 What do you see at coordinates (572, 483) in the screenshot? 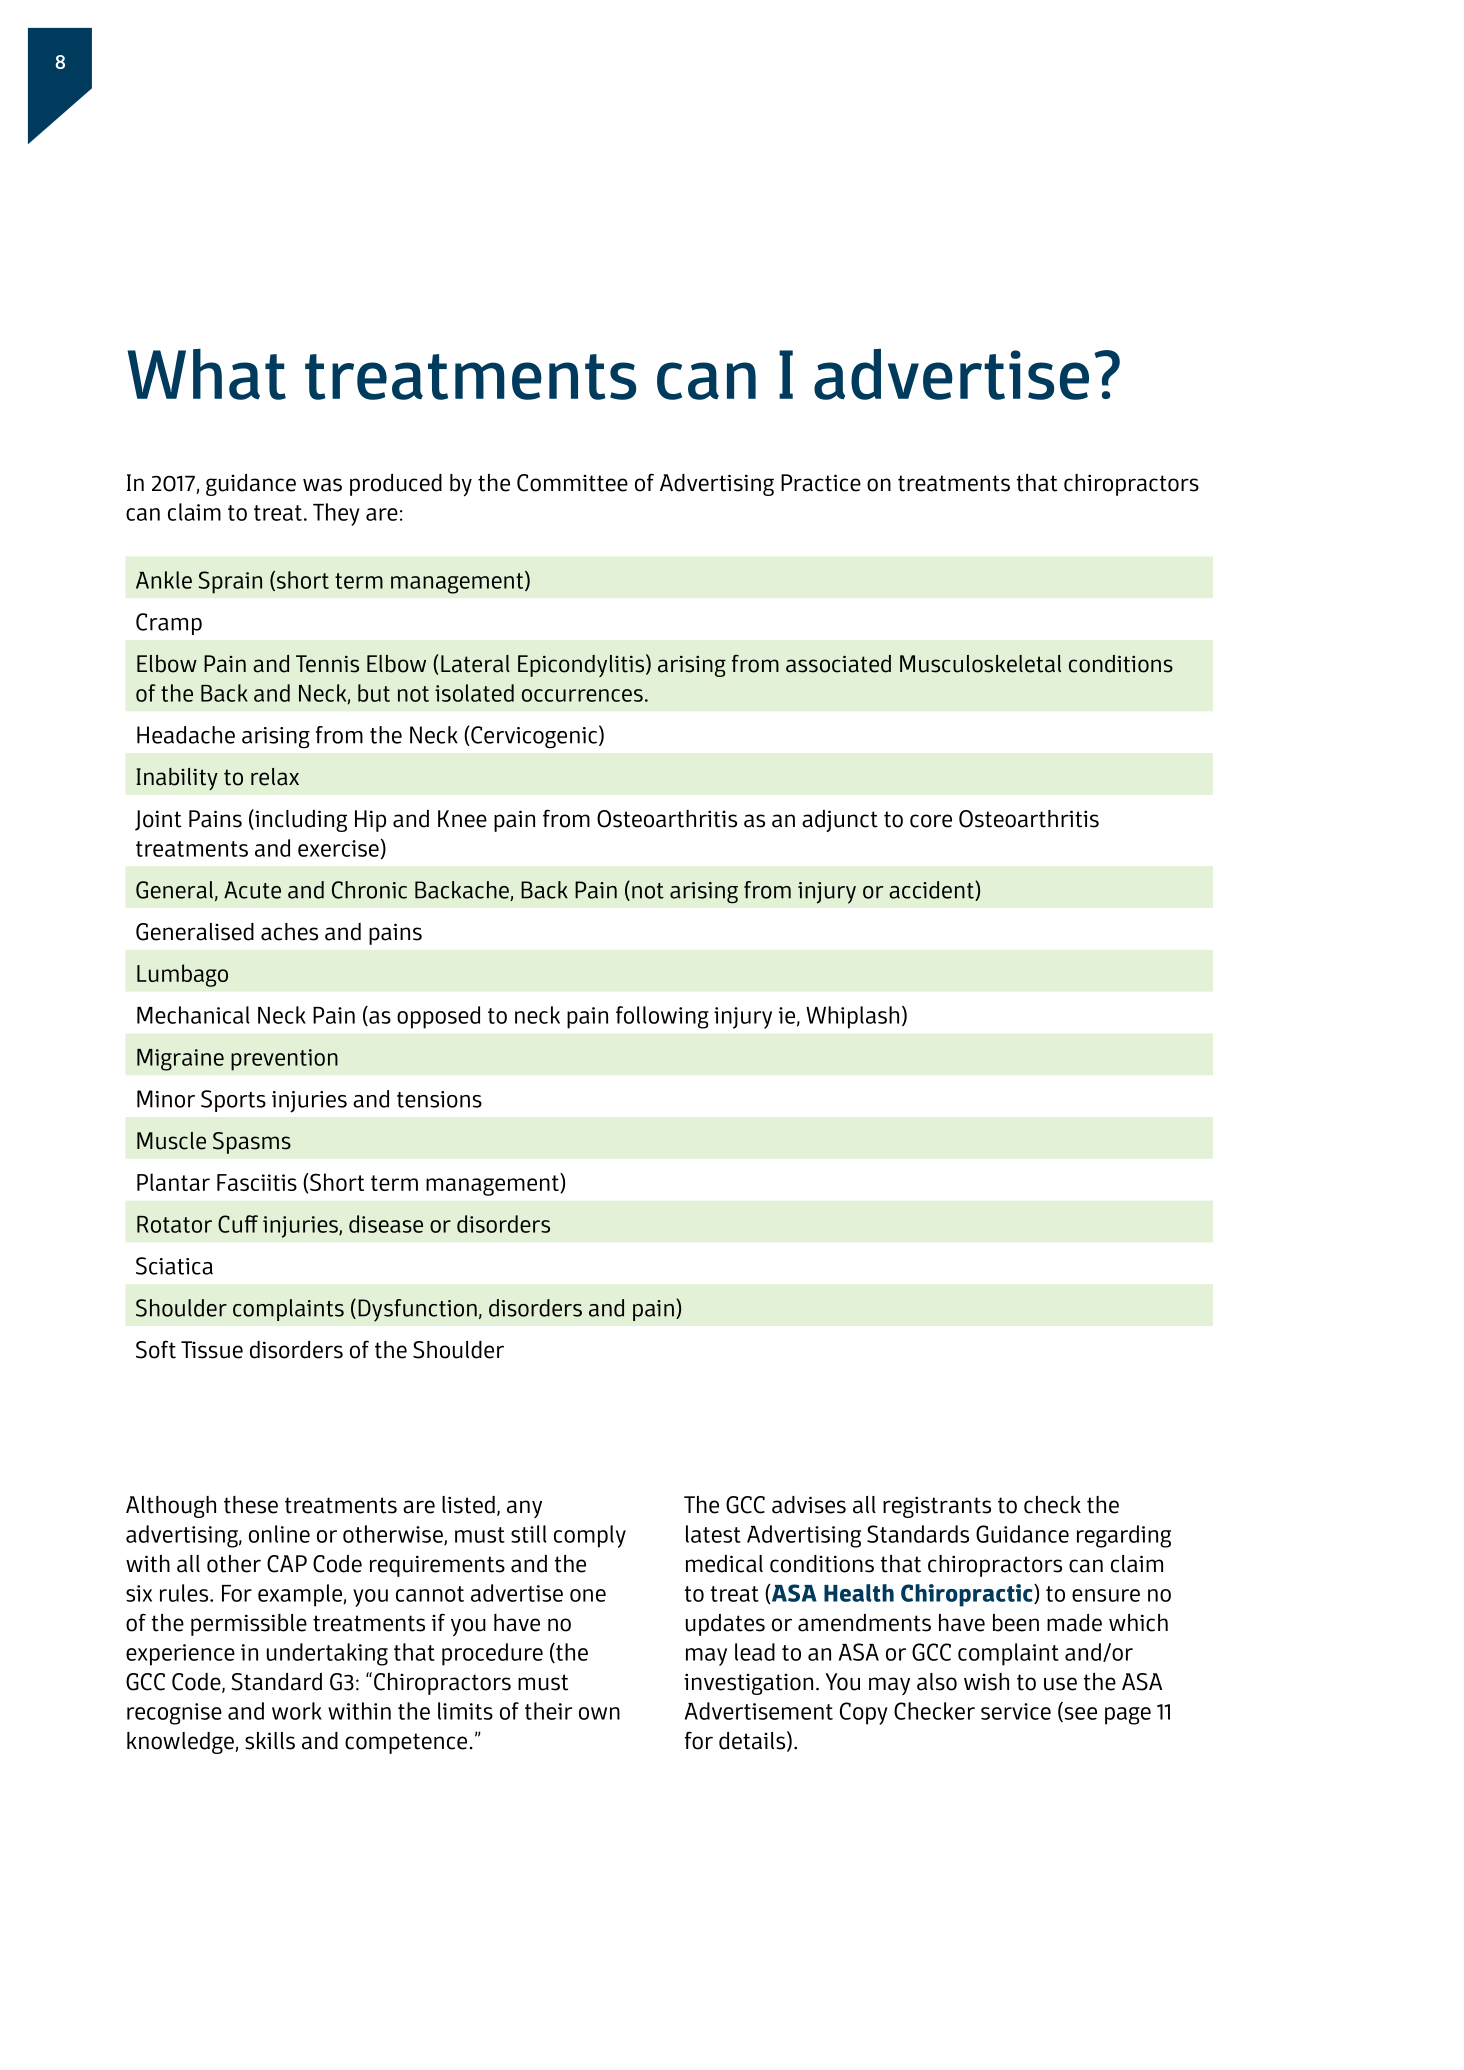
I see `Committee` at bounding box center [572, 483].
